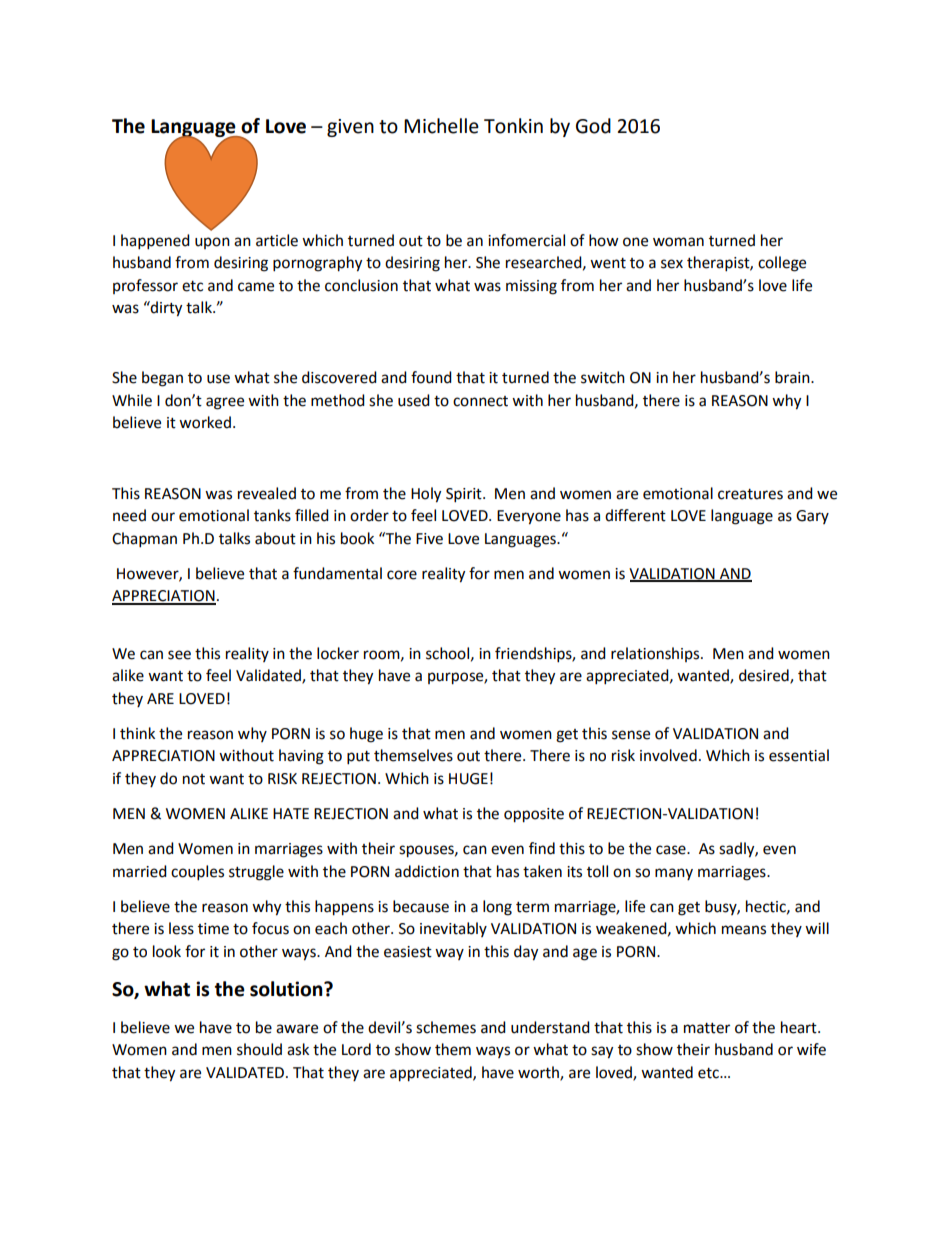  I want to click on relationships, so click(656, 654).
